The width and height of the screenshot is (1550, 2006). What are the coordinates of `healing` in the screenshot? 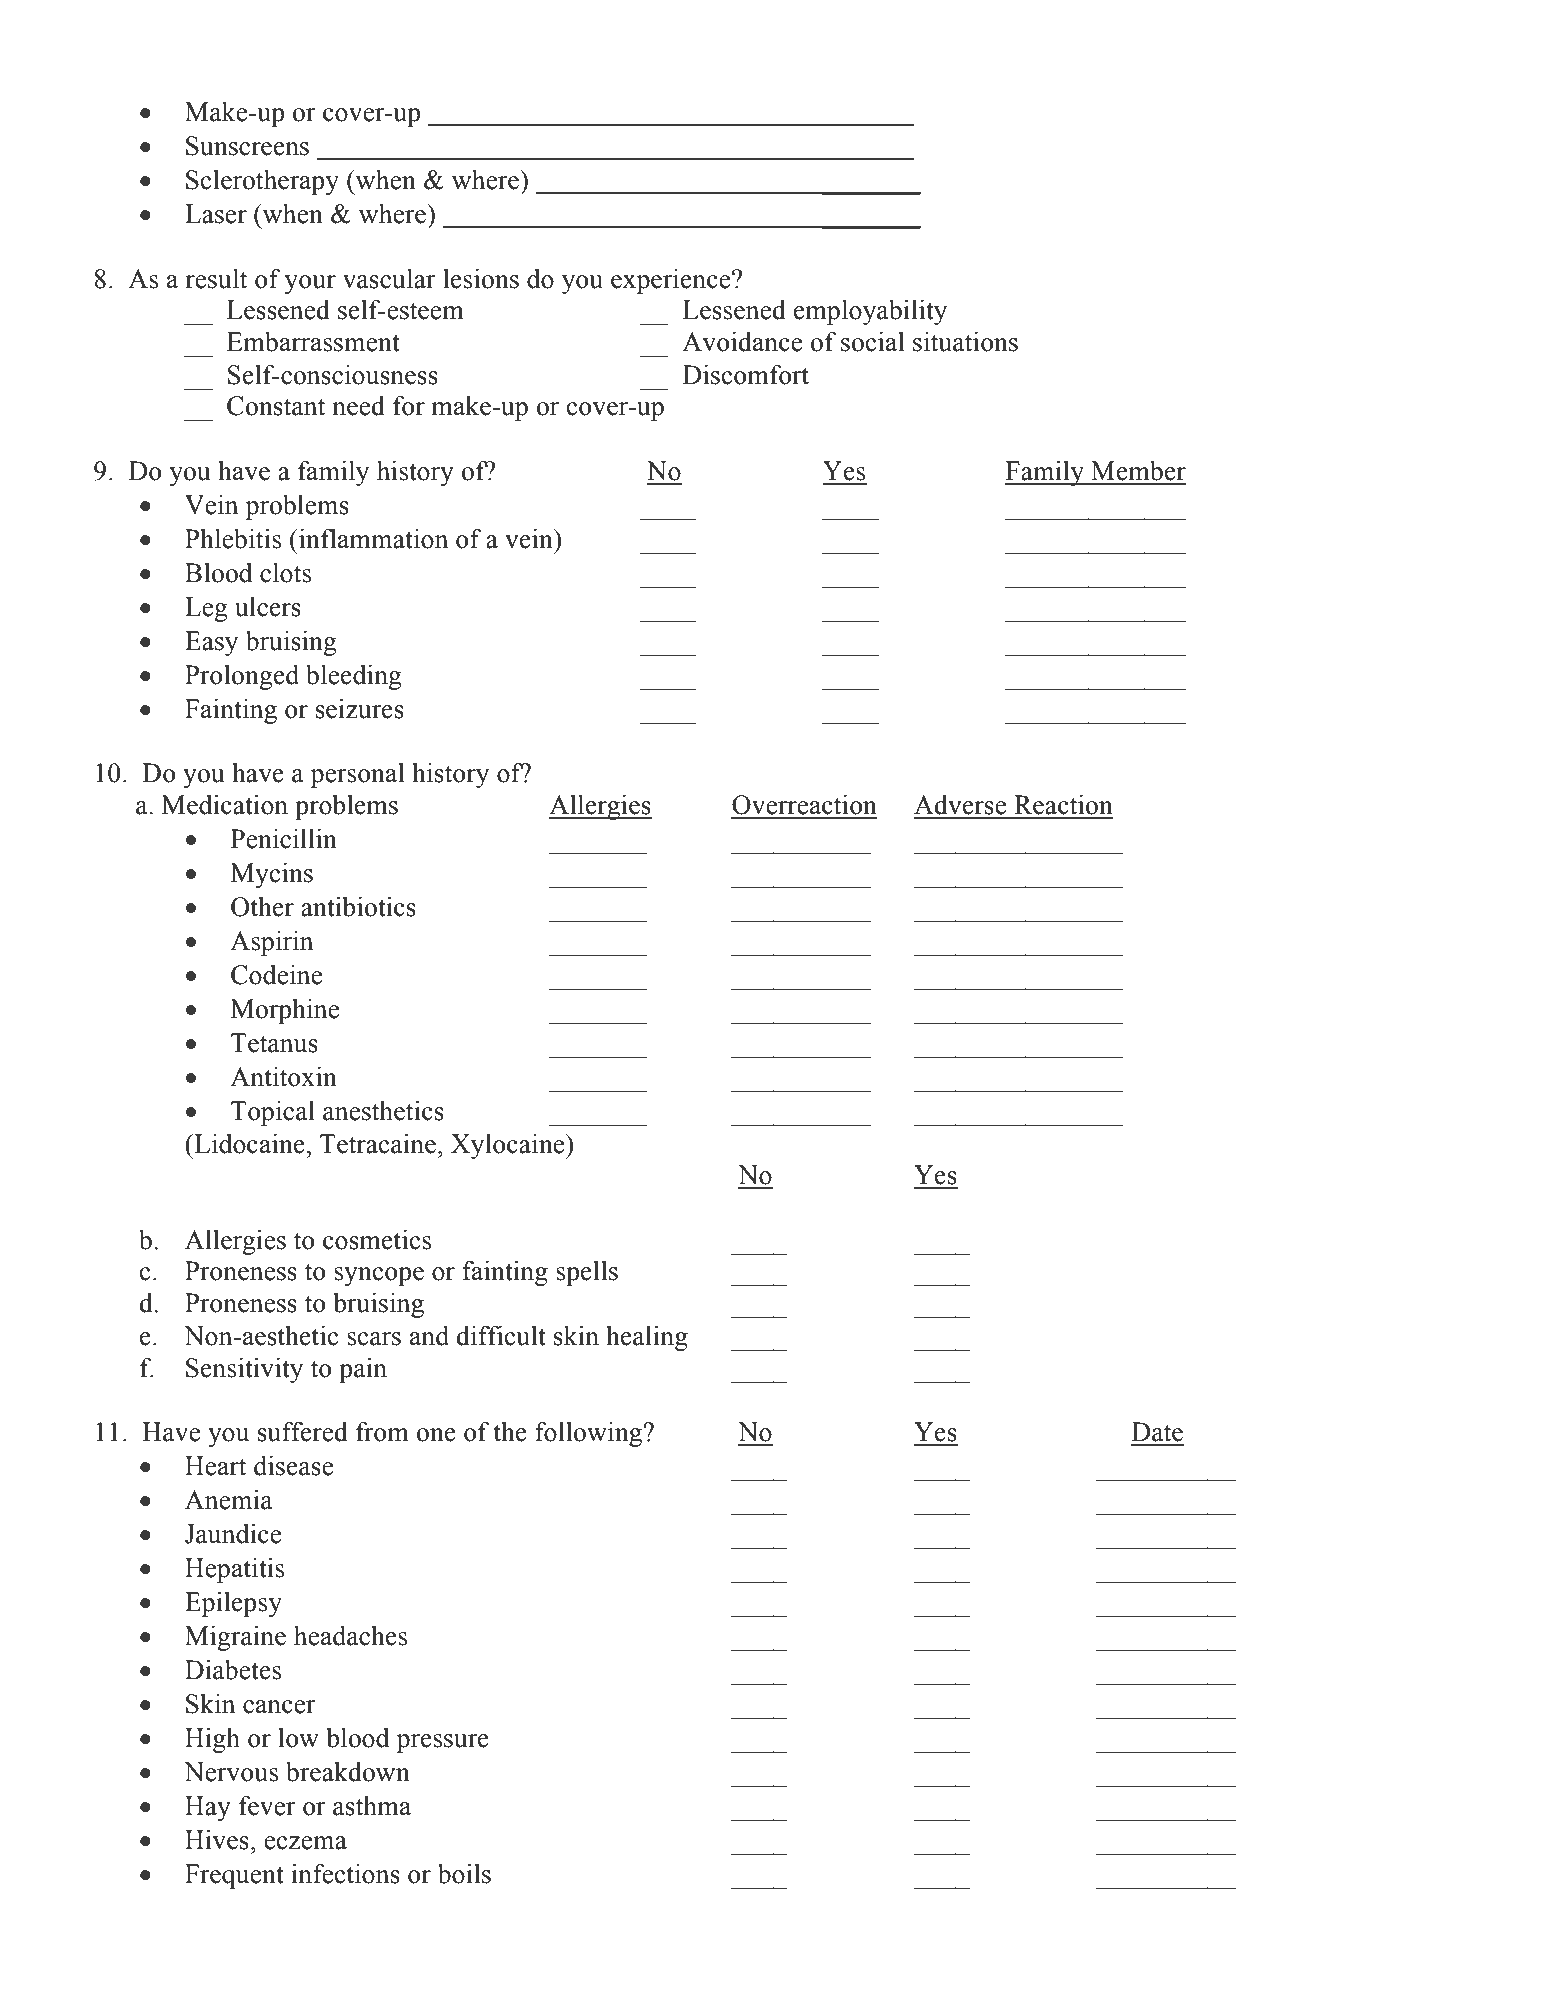 It's located at (647, 1338).
